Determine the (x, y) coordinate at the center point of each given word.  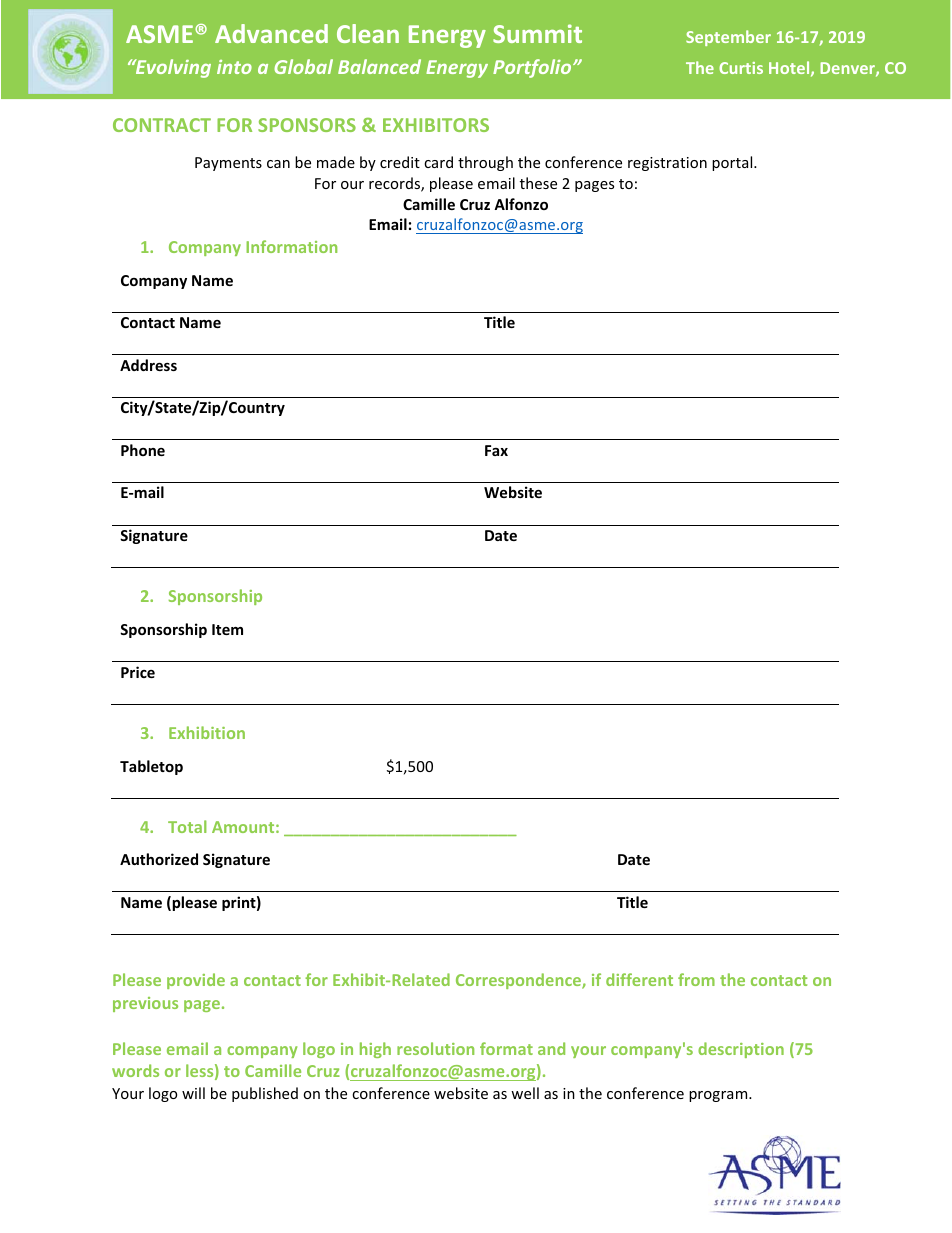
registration (667, 164)
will (193, 1093)
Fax (496, 450)
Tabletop (151, 767)
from (696, 979)
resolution (435, 1048)
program (719, 1096)
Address (148, 365)
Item (227, 629)
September (728, 38)
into (234, 67)
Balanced (379, 66)
